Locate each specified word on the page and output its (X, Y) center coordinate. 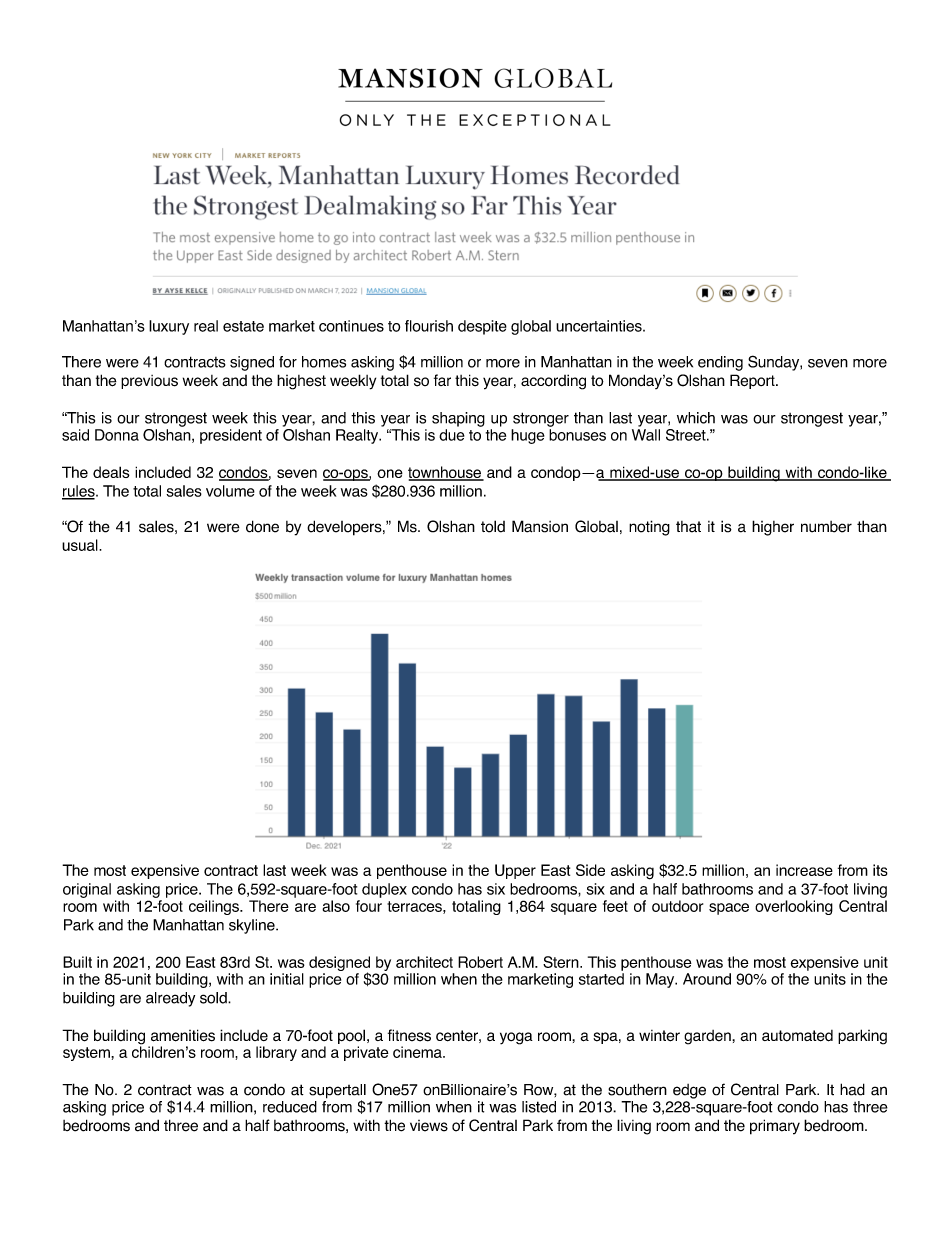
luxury (169, 327)
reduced (290, 1107)
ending (720, 363)
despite (482, 327)
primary (775, 1127)
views (429, 1126)
